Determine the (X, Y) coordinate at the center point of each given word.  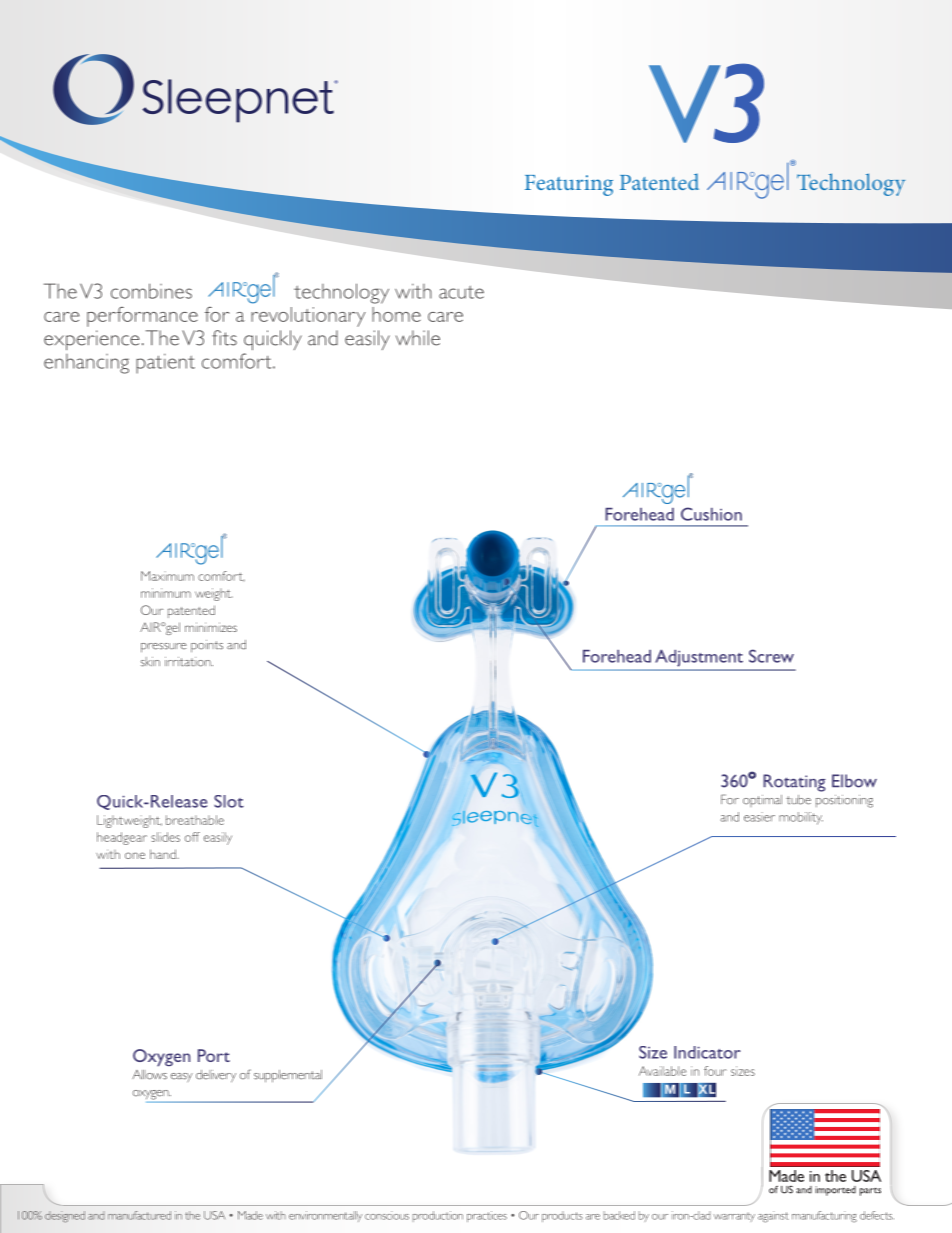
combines (151, 291)
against (773, 1217)
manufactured (139, 1215)
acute (461, 292)
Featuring (569, 185)
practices (487, 1216)
